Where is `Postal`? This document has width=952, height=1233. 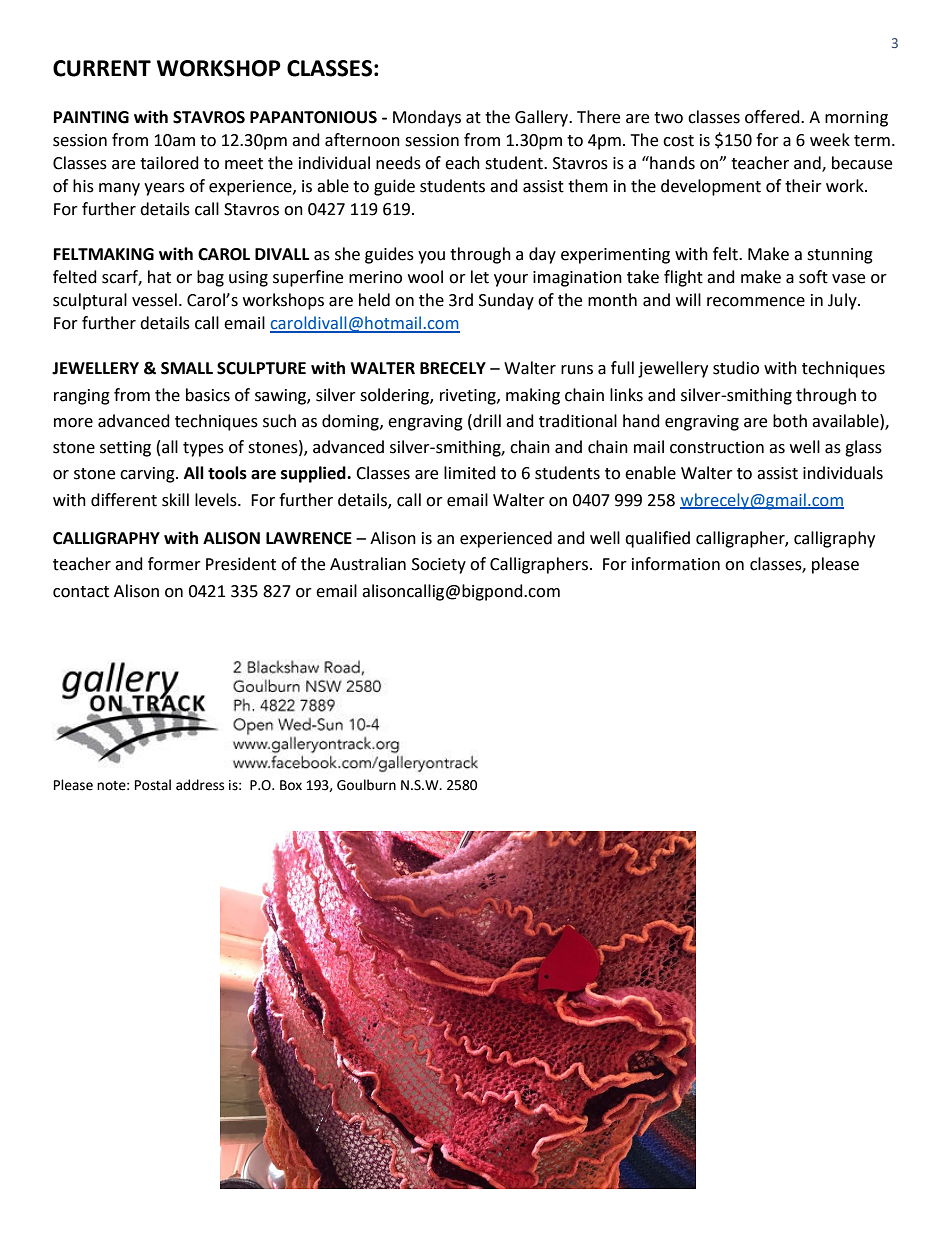 Postal is located at coordinates (153, 785).
